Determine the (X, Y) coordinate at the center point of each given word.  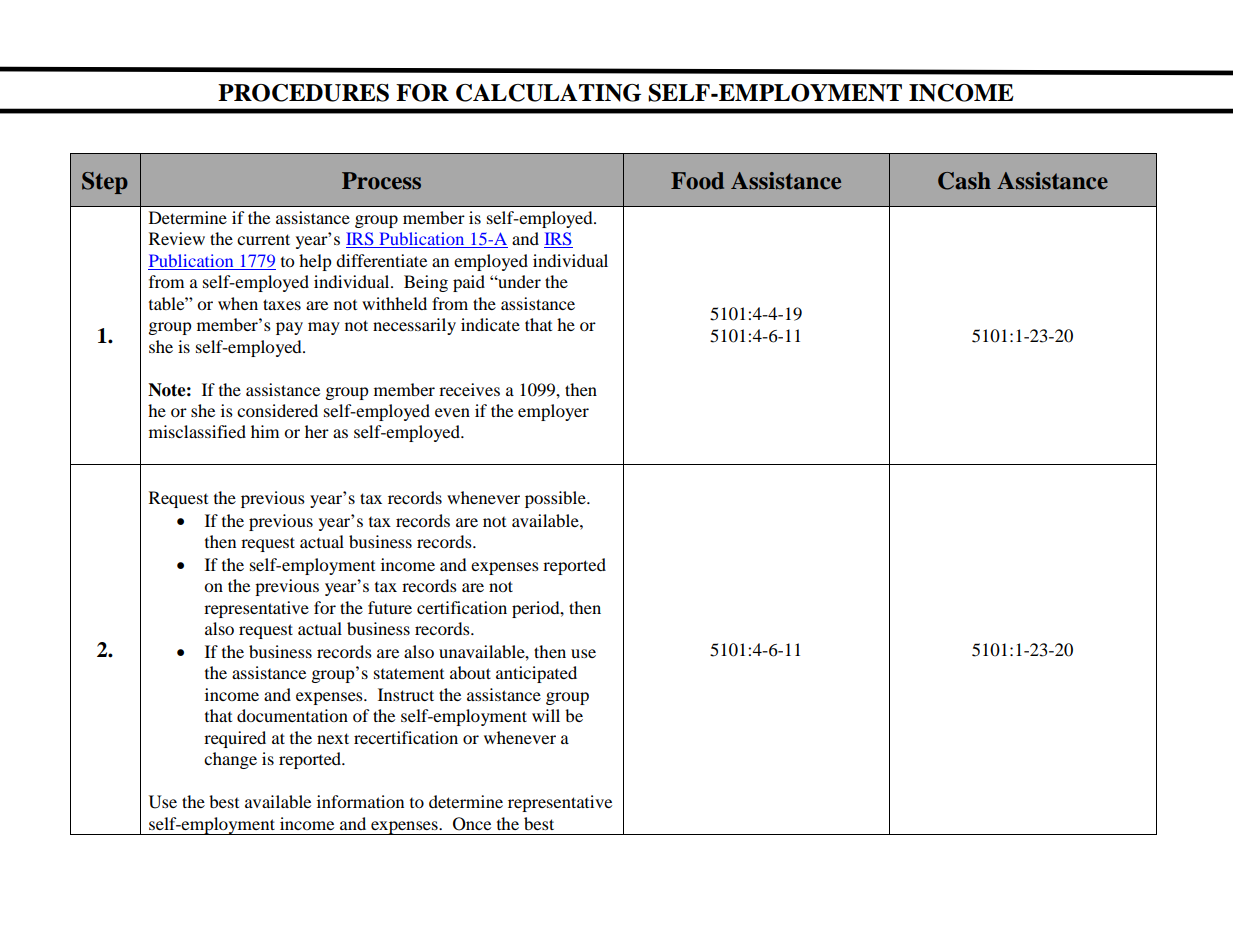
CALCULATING (548, 93)
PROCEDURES (303, 93)
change (230, 760)
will (546, 715)
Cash (964, 181)
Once (472, 824)
